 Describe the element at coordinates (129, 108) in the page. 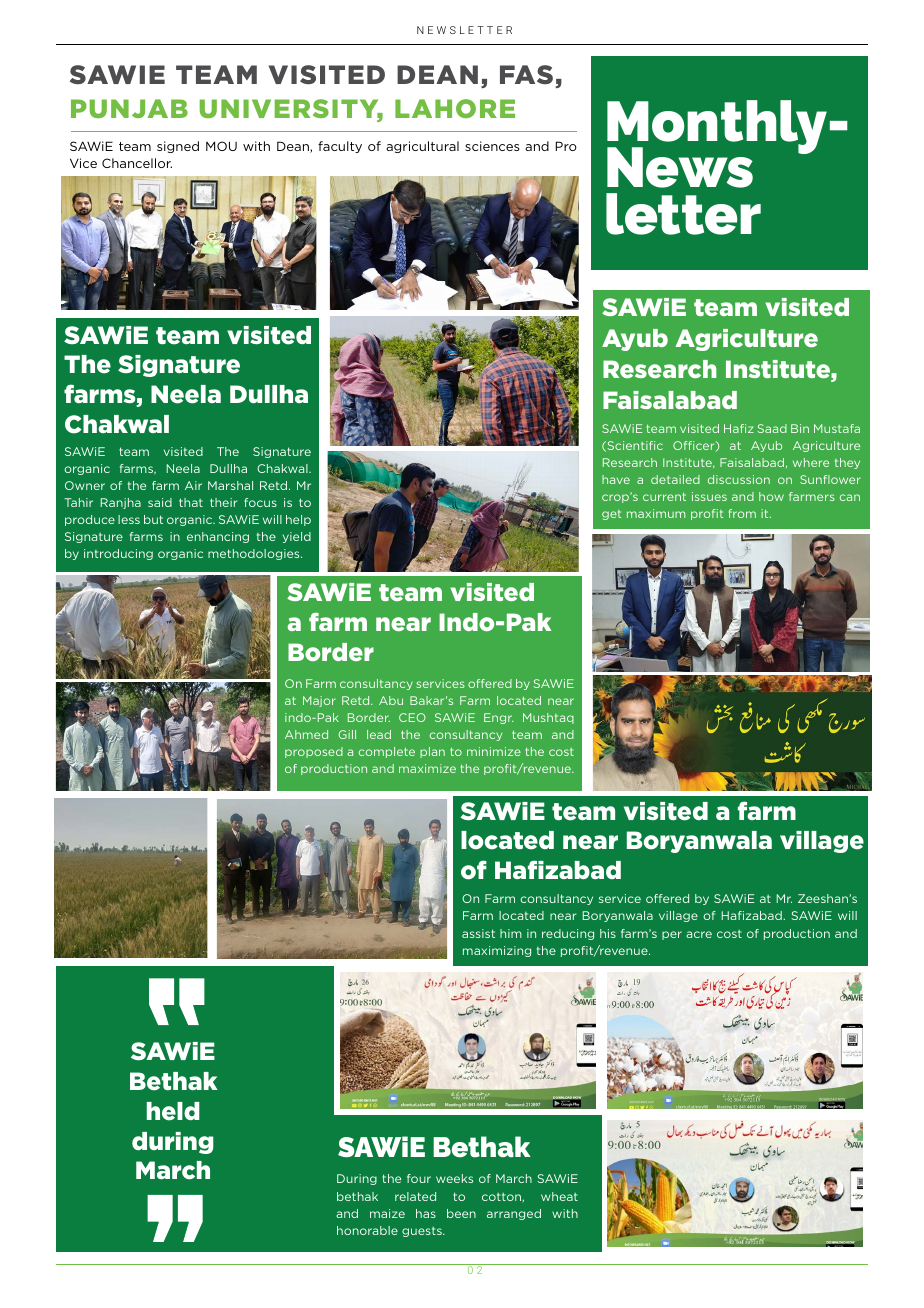

I see `PUNJAB` at that location.
